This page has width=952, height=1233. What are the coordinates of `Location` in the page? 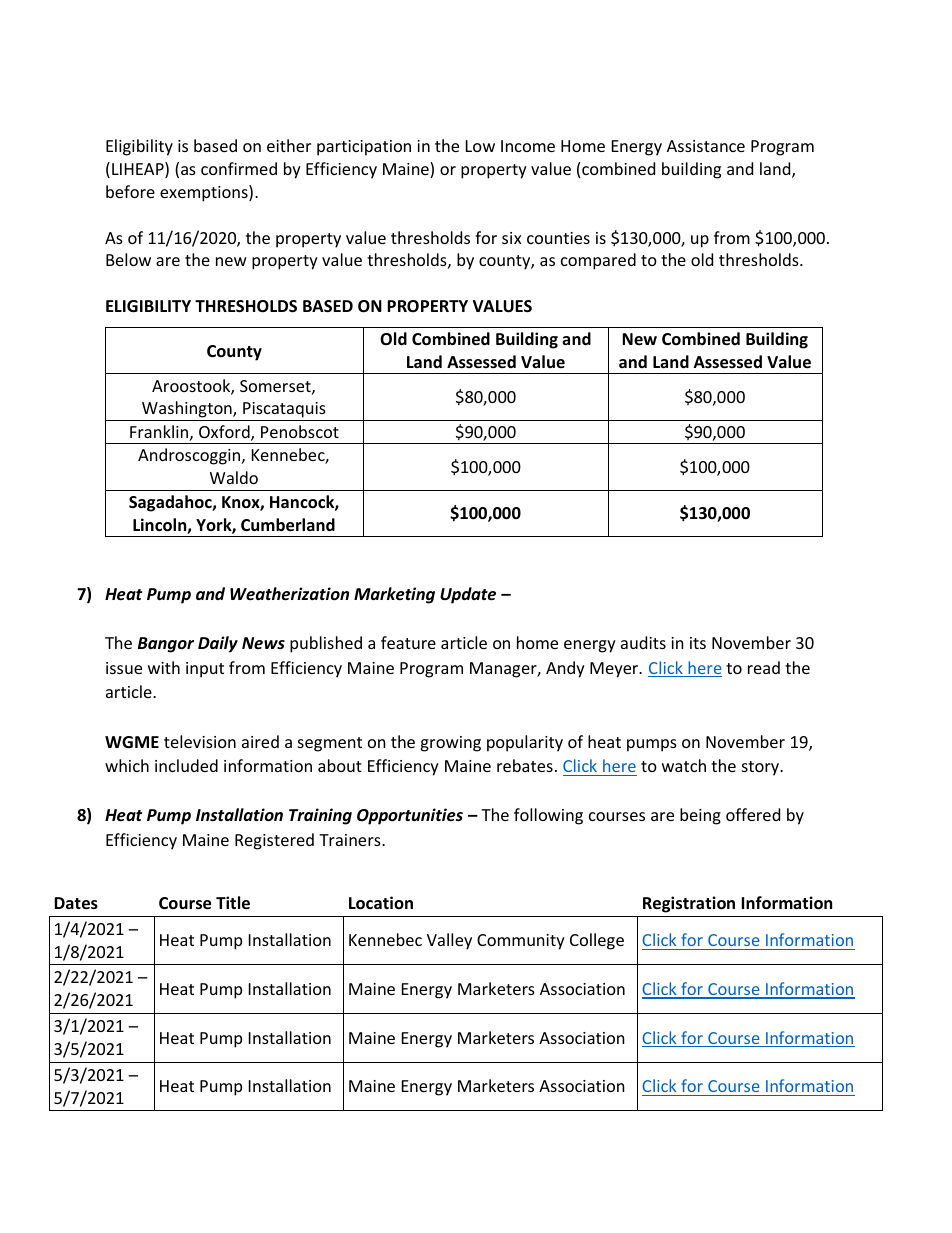 It's located at (381, 903).
